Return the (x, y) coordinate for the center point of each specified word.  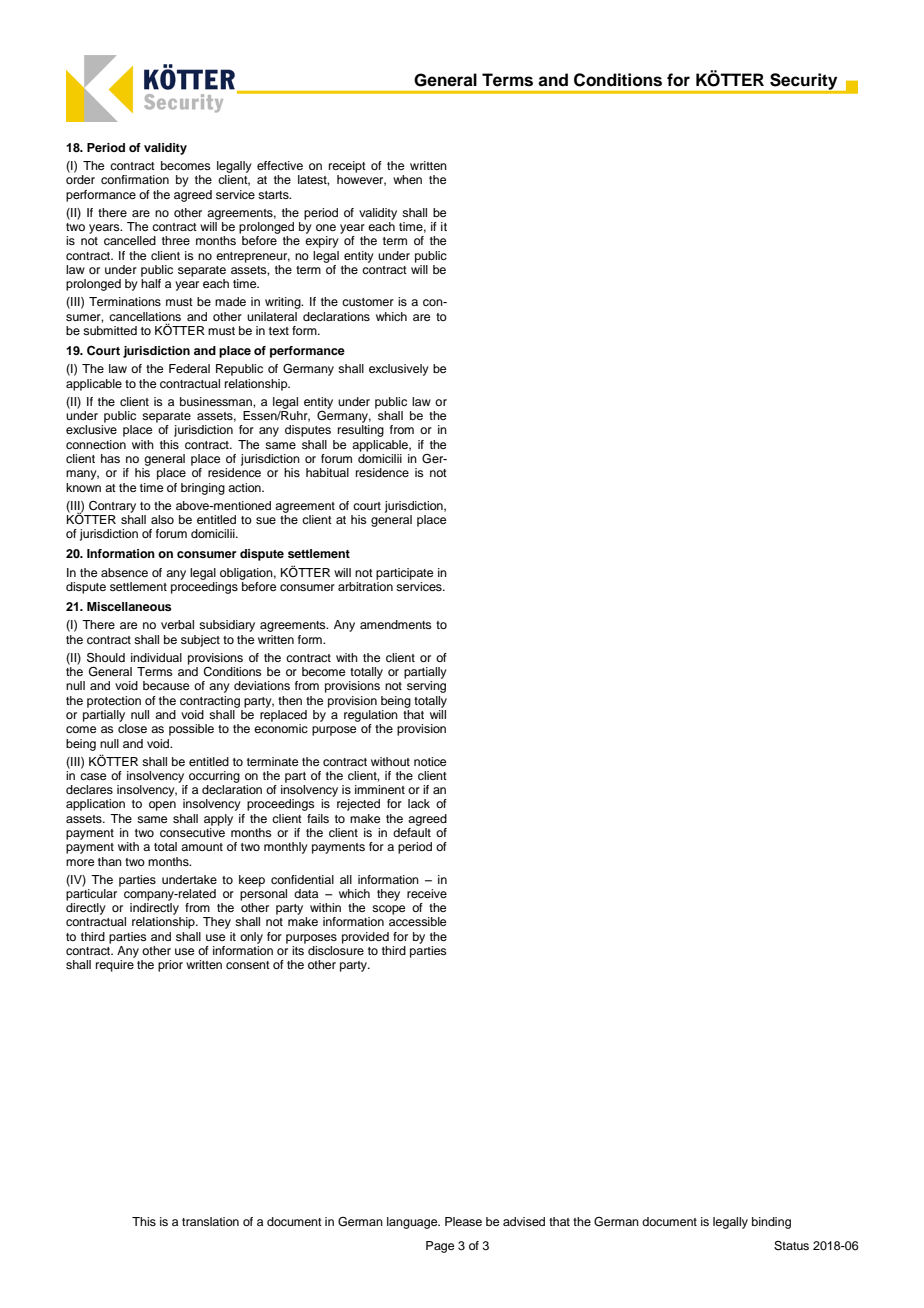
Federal (189, 368)
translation (210, 1221)
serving (426, 687)
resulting (361, 431)
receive (427, 893)
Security (804, 82)
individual (156, 657)
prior (170, 966)
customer (368, 302)
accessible (417, 921)
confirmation (135, 179)
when (407, 179)
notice (430, 761)
